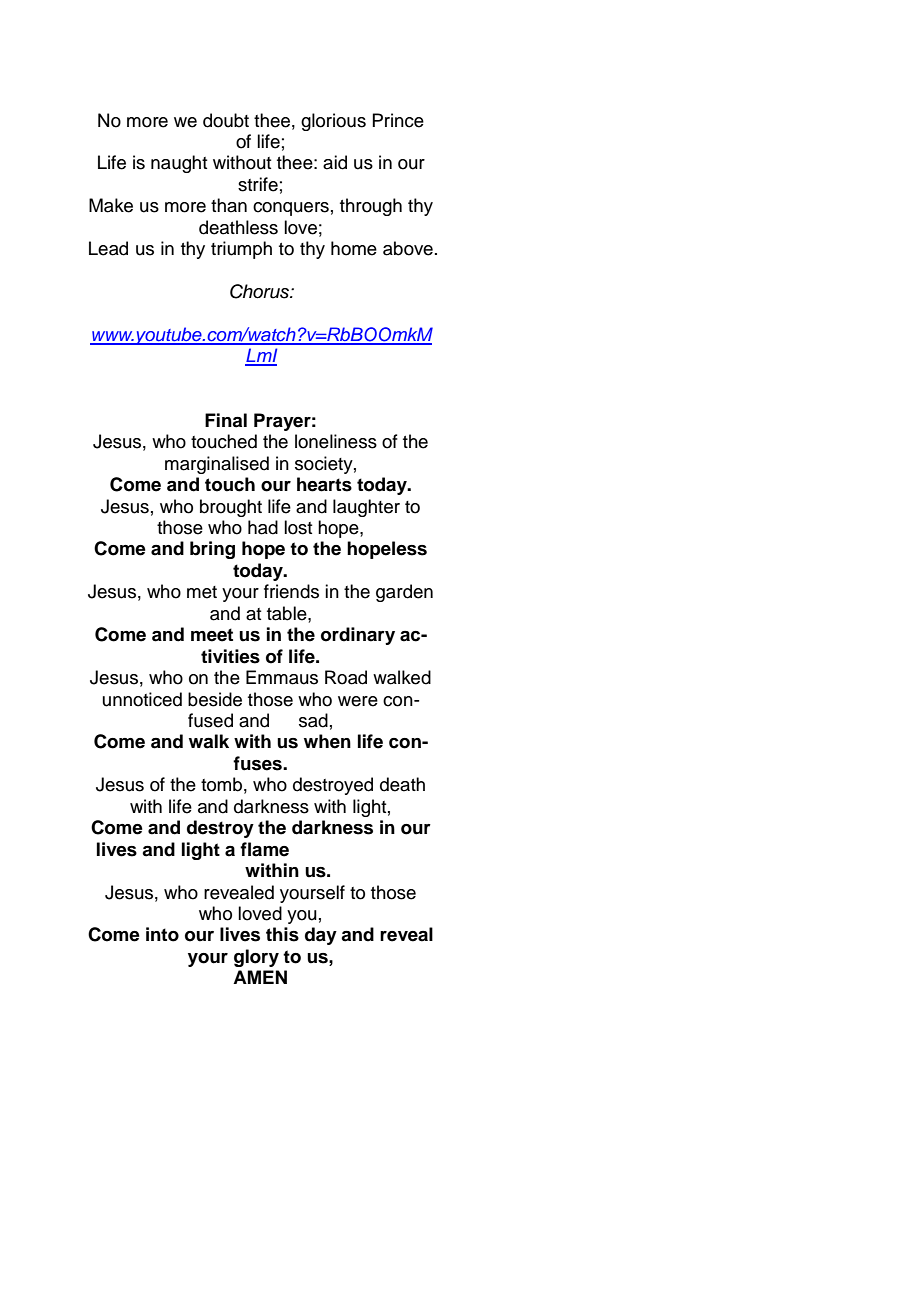 This image has width=924, height=1308. What do you see at coordinates (398, 120) in the image?
I see `Prince` at bounding box center [398, 120].
